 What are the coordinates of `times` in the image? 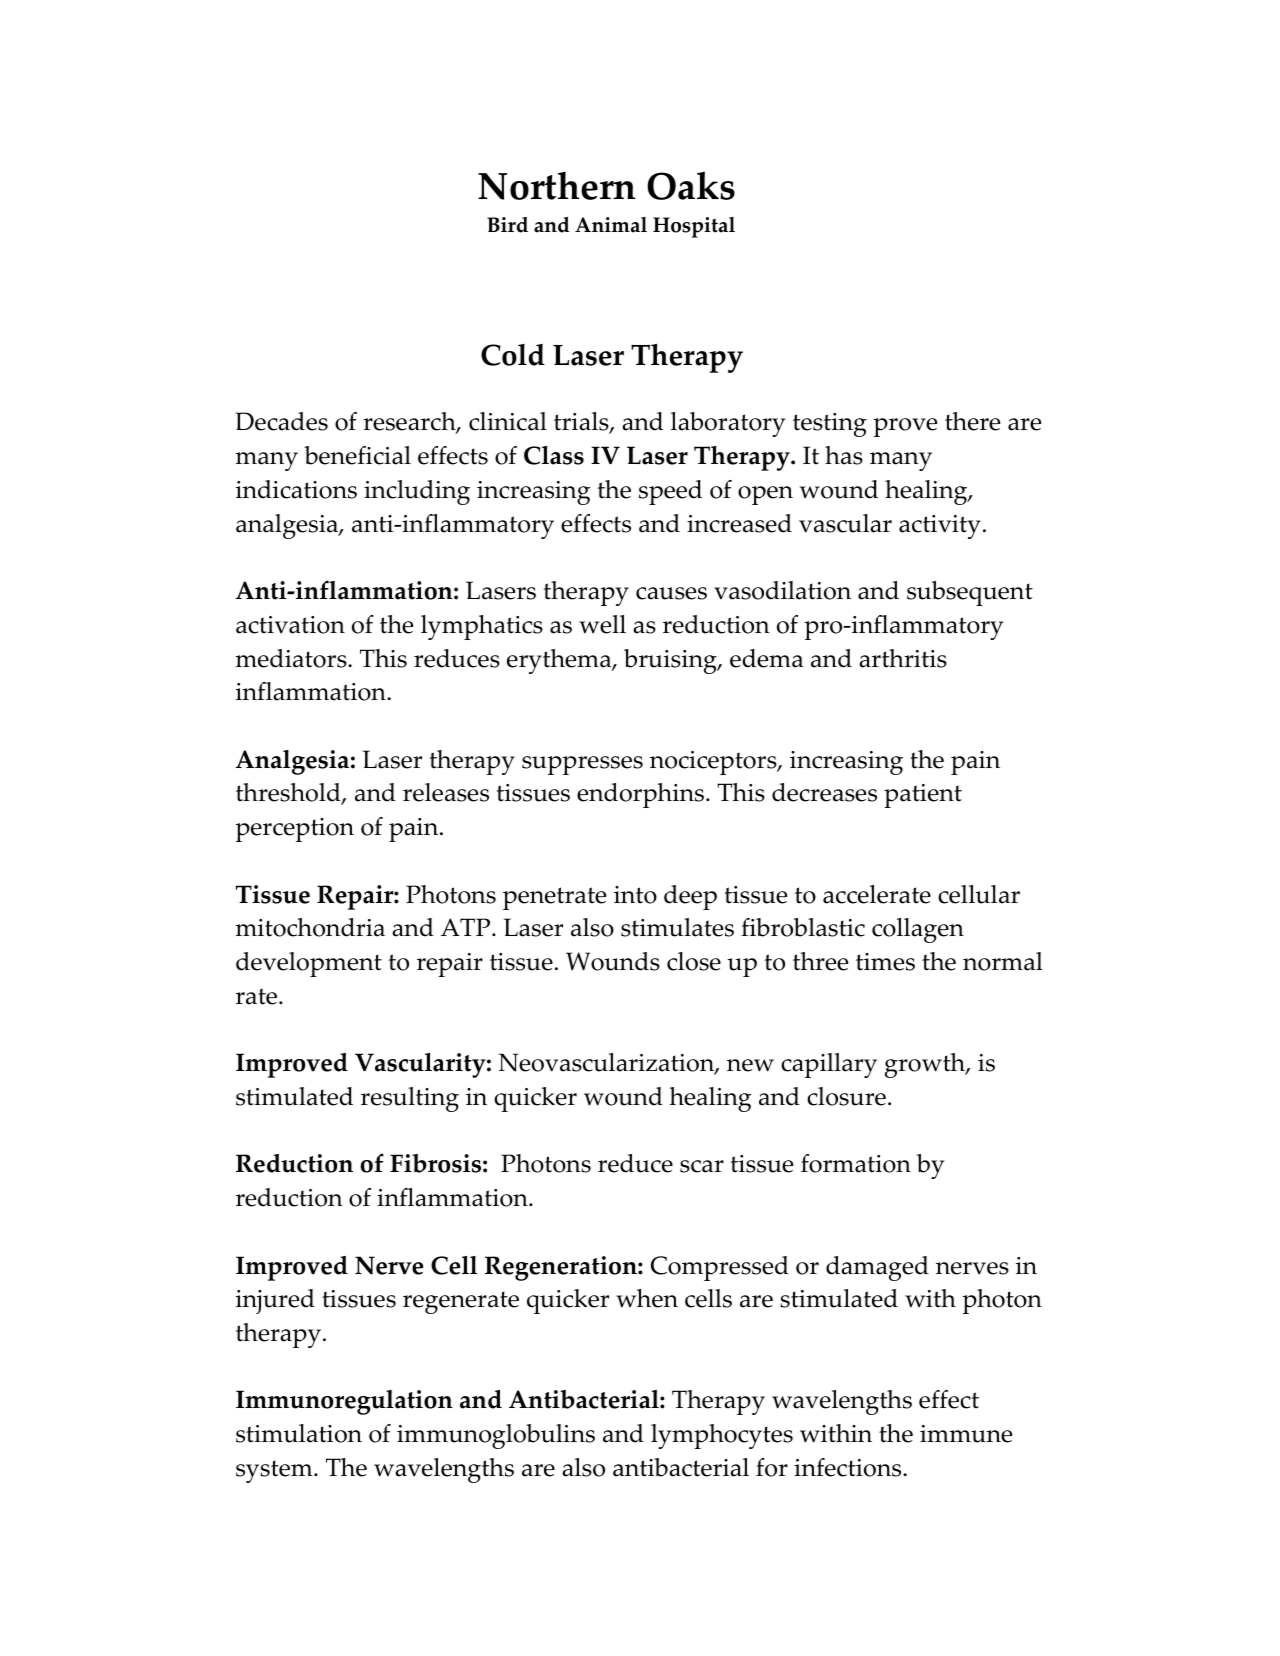 It's located at (885, 962).
